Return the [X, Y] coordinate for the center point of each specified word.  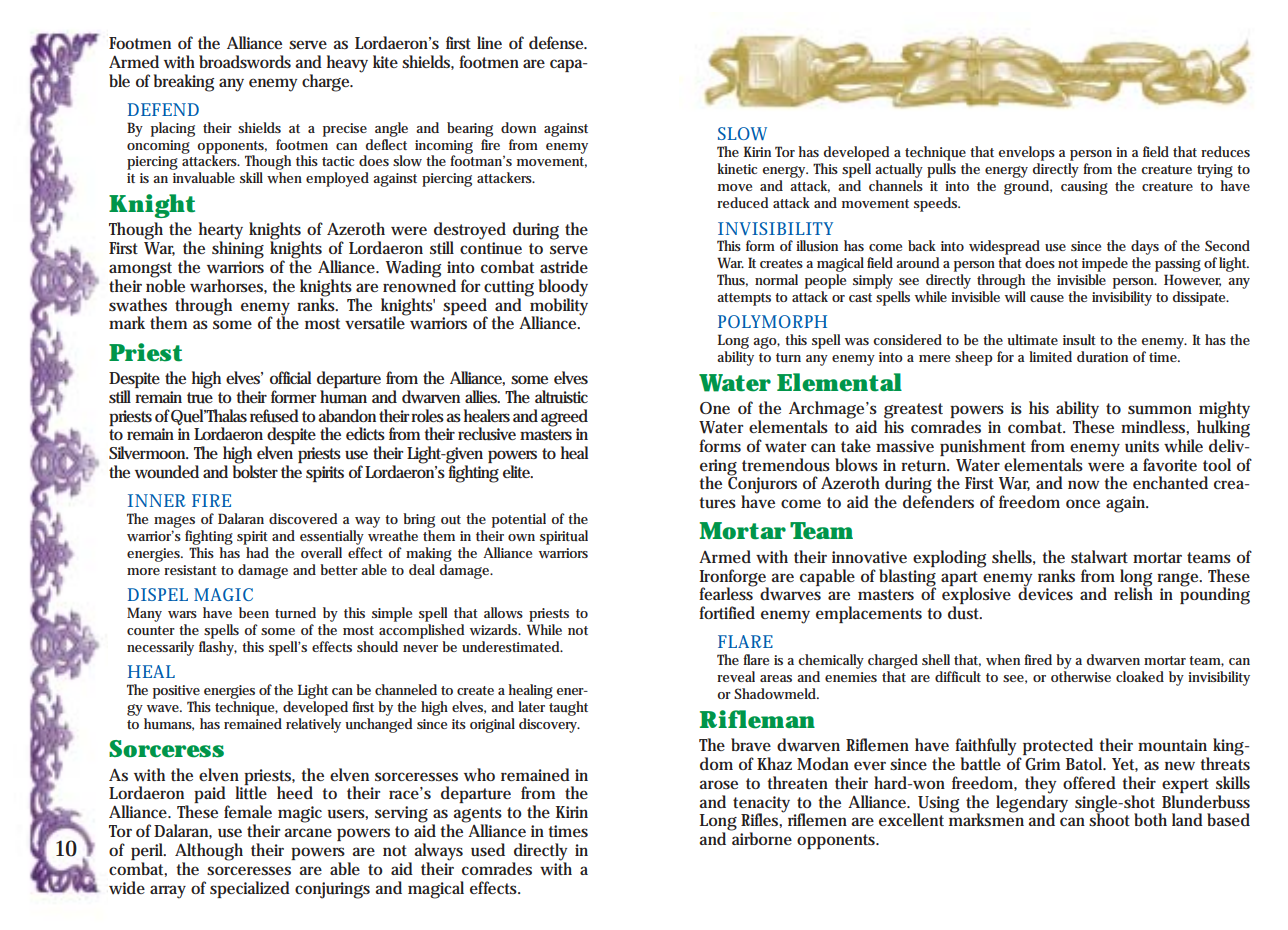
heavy [347, 64]
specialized [250, 889]
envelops [1026, 153]
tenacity [761, 805]
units [1142, 446]
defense [557, 42]
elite [517, 471]
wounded [167, 472]
